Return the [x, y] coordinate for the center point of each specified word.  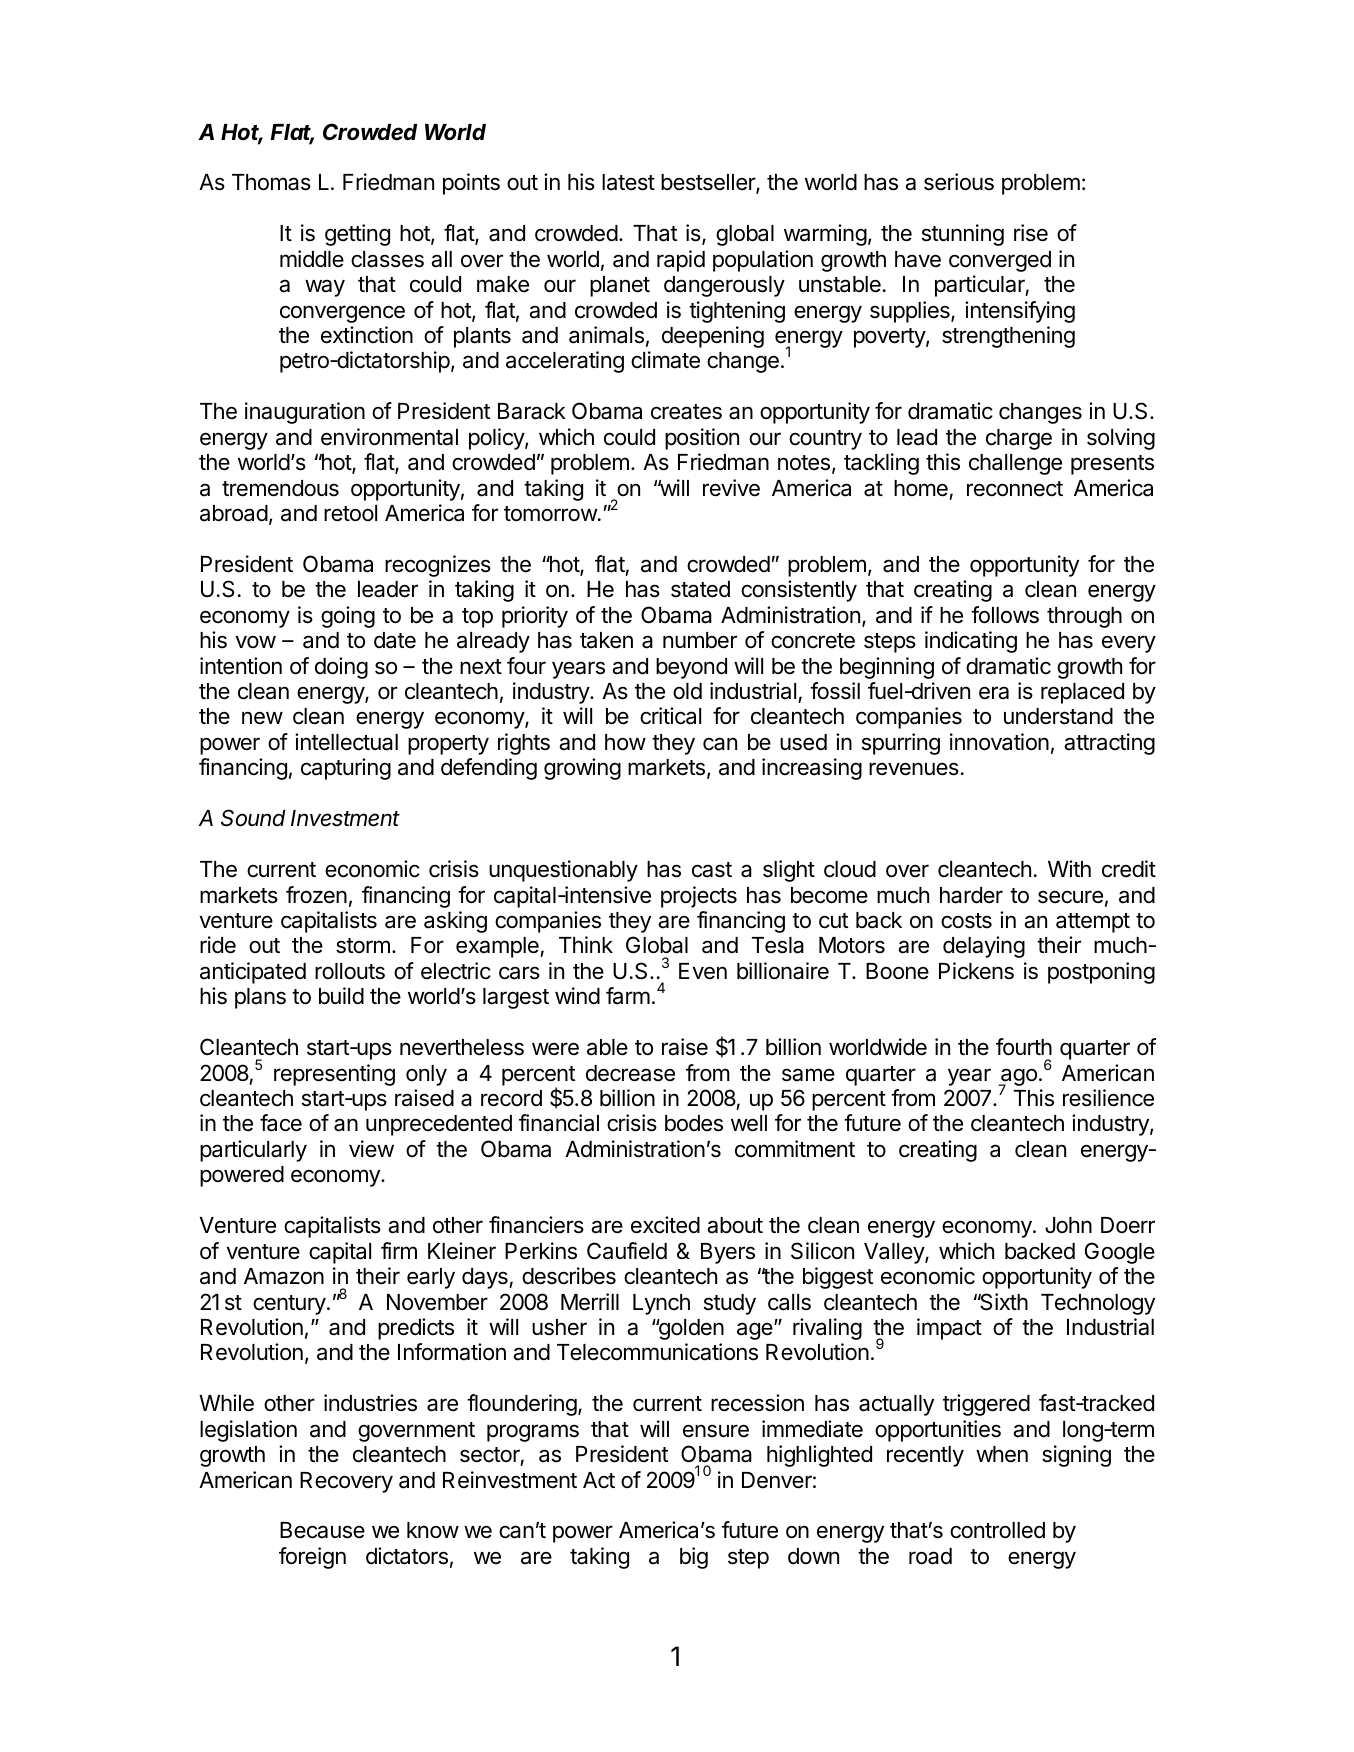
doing [341, 668]
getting [357, 235]
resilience [1108, 1098]
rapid [681, 261]
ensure [716, 1431]
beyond [691, 668]
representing [334, 1075]
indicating [971, 642]
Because [322, 1530]
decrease [630, 1073]
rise [1031, 233]
